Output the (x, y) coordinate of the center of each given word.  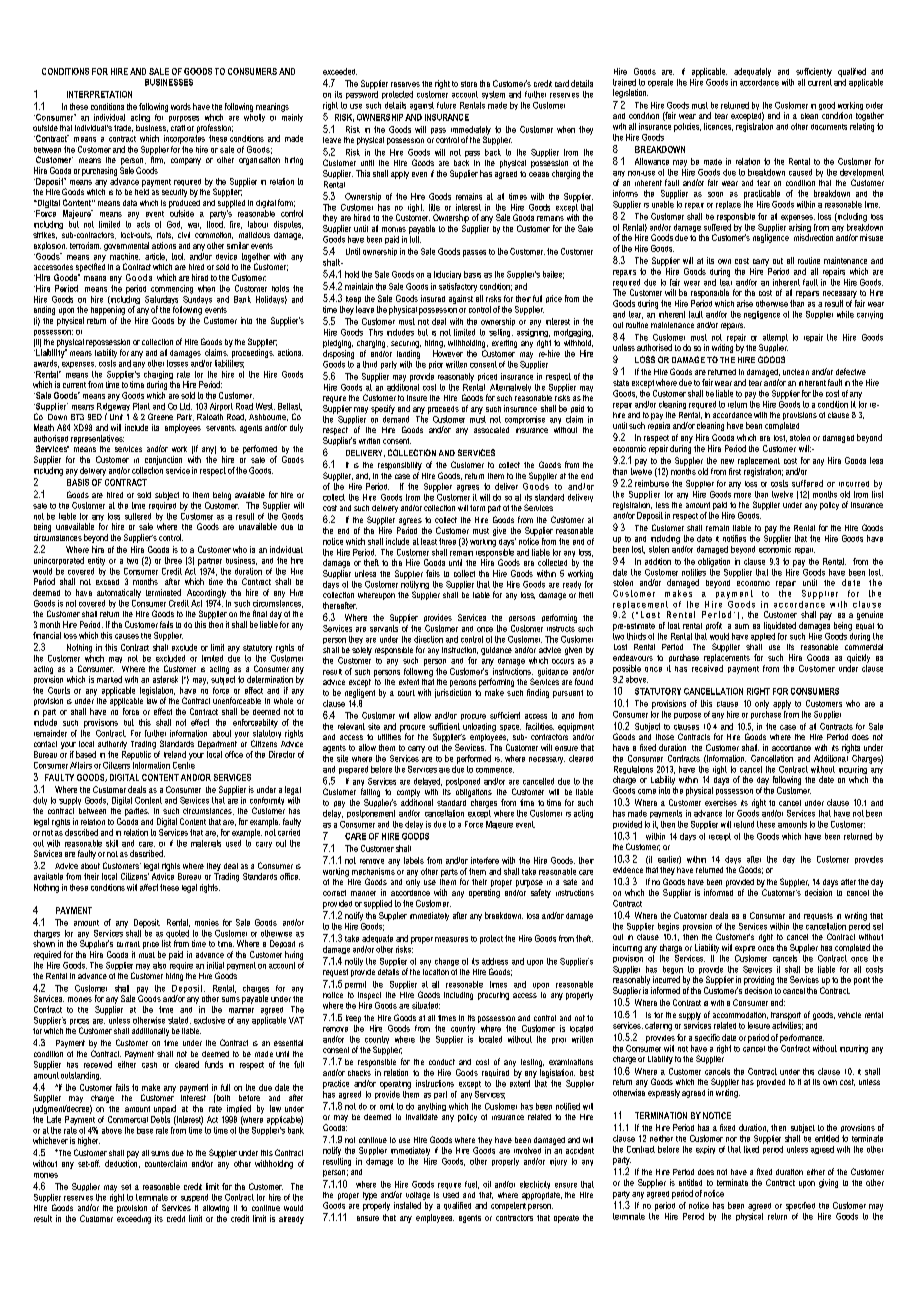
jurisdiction (453, 693)
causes (127, 636)
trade (123, 128)
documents (829, 127)
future (446, 105)
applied (763, 637)
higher (89, 1141)
